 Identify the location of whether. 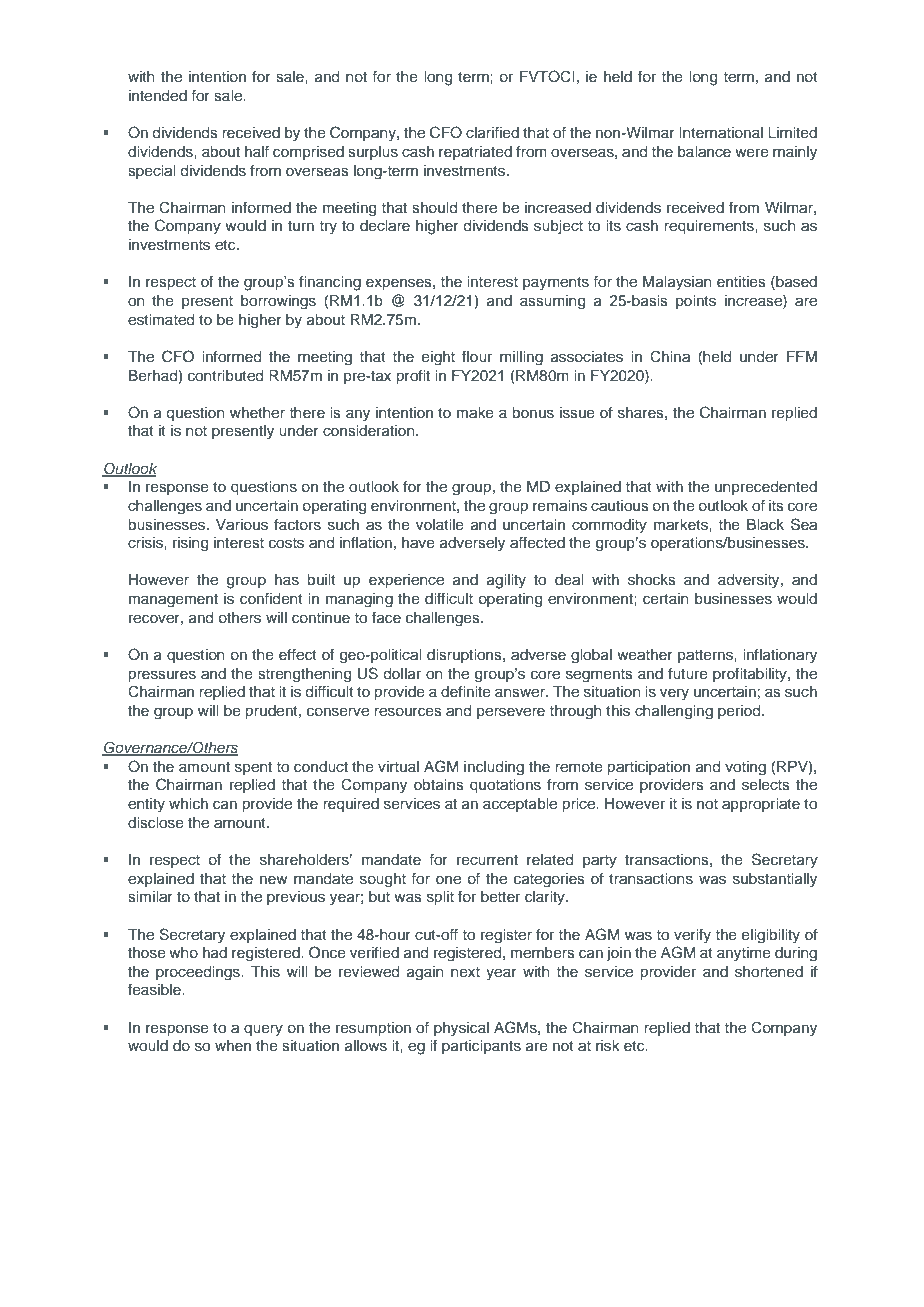
(257, 412).
